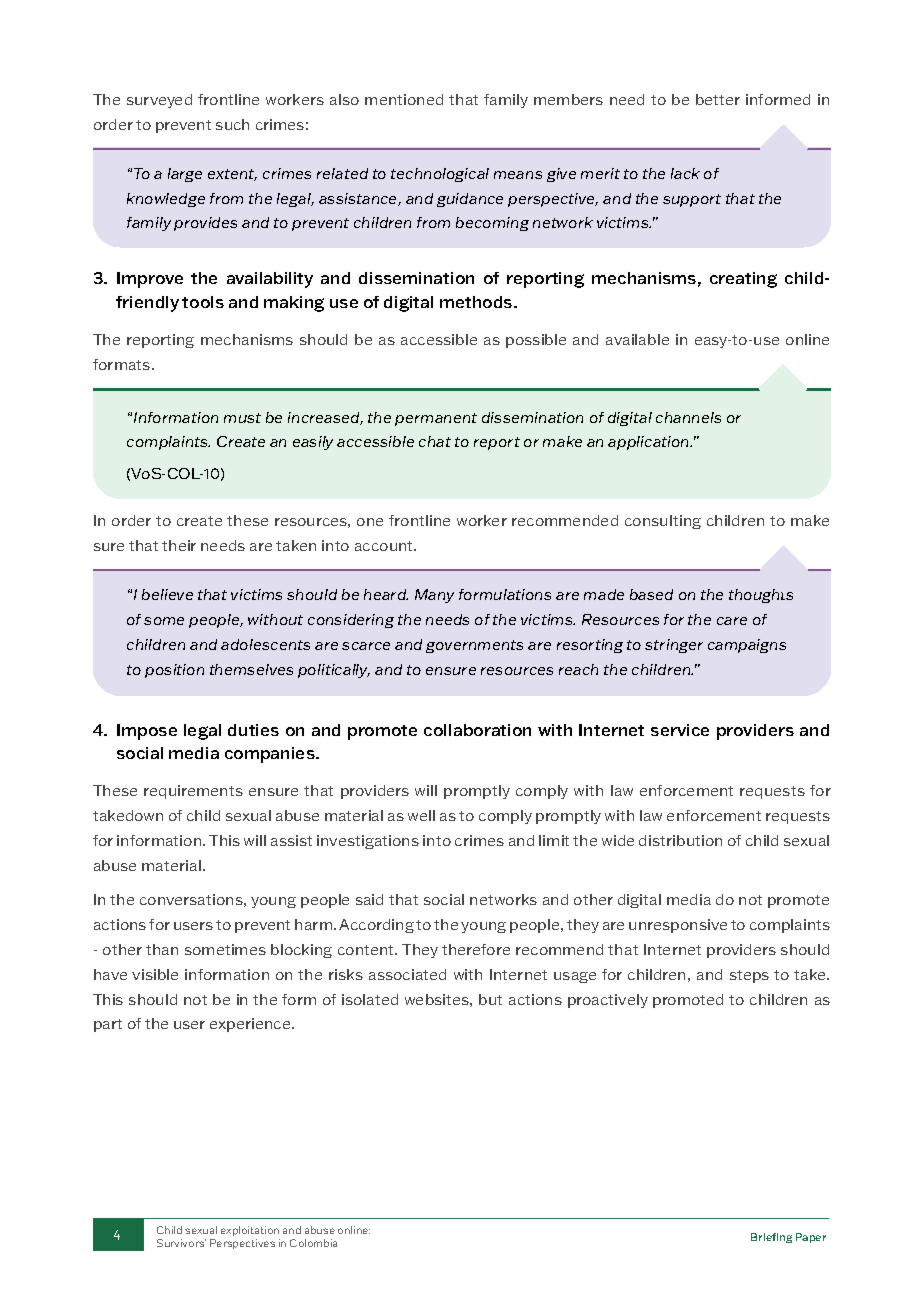 The height and width of the screenshot is (1308, 924). Describe the element at coordinates (232, 124) in the screenshot. I see `such` at that location.
